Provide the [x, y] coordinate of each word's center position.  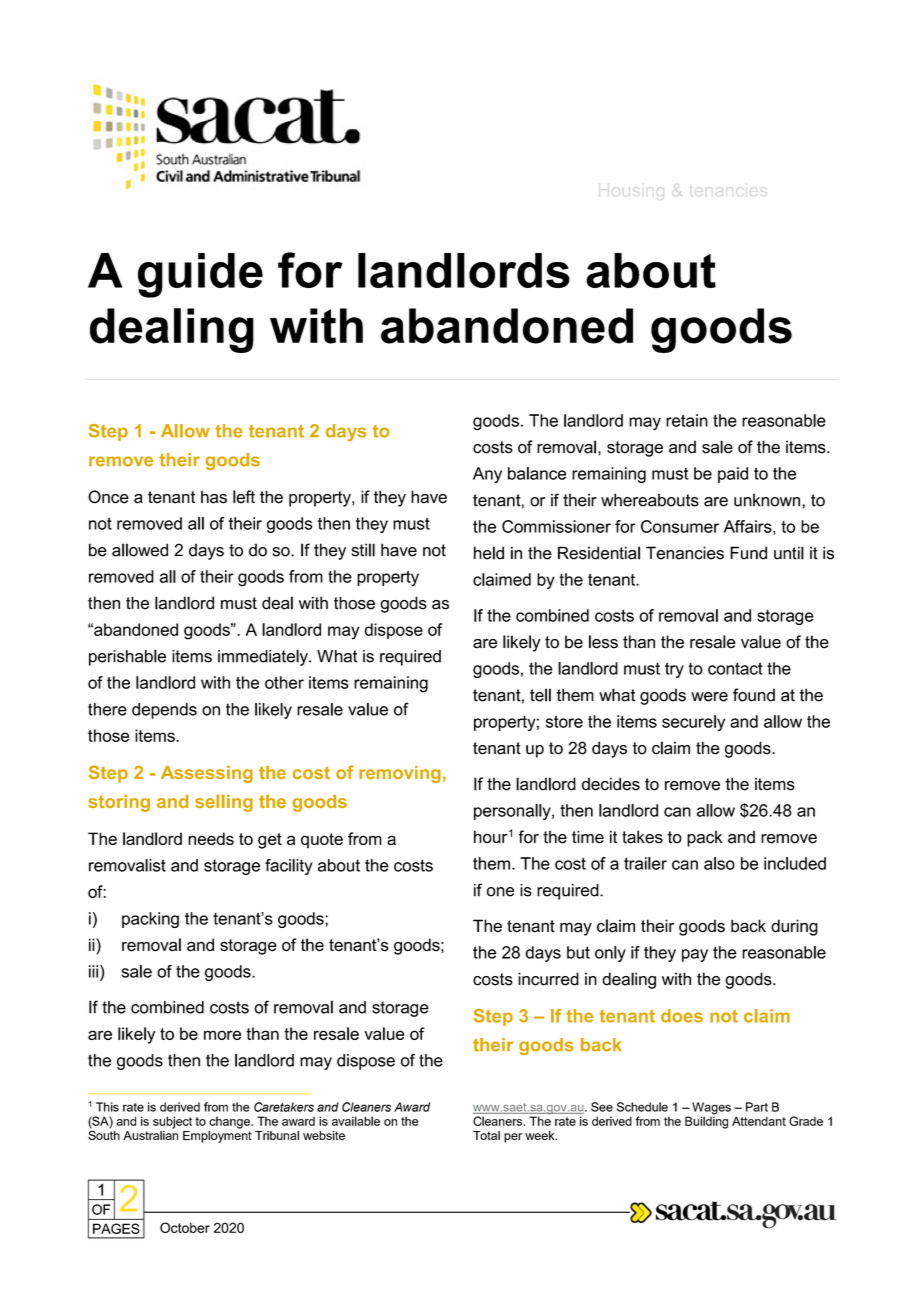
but [578, 952]
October [185, 1227]
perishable [127, 657]
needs [211, 838]
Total [486, 1135]
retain [687, 420]
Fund [748, 553]
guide [200, 275]
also [719, 863]
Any [487, 475]
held [489, 553]
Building [706, 1121]
